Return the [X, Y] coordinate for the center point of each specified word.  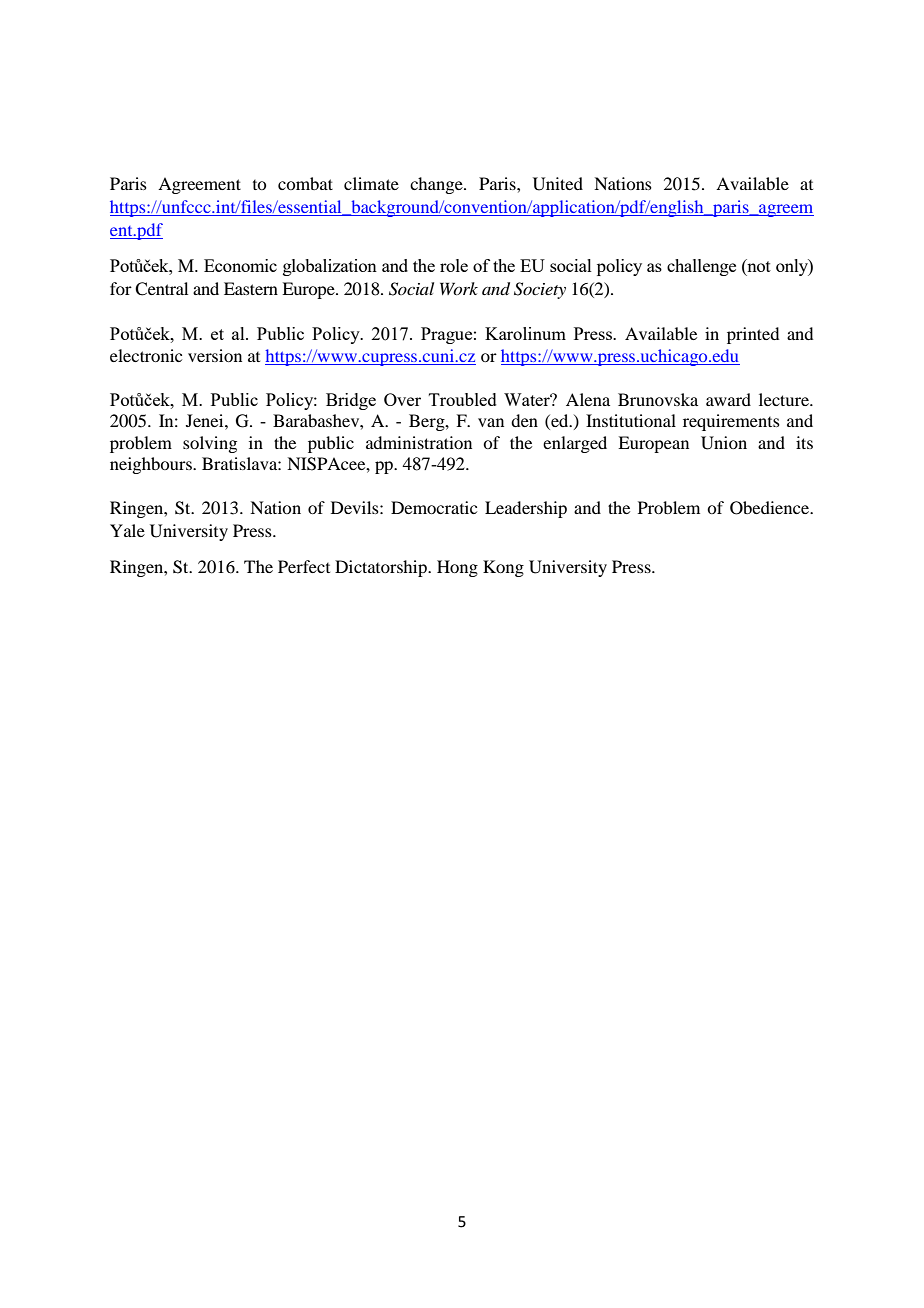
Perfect [304, 566]
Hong [457, 568]
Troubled [463, 399]
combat [305, 183]
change [437, 185]
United [558, 184]
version [215, 355]
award [728, 399]
